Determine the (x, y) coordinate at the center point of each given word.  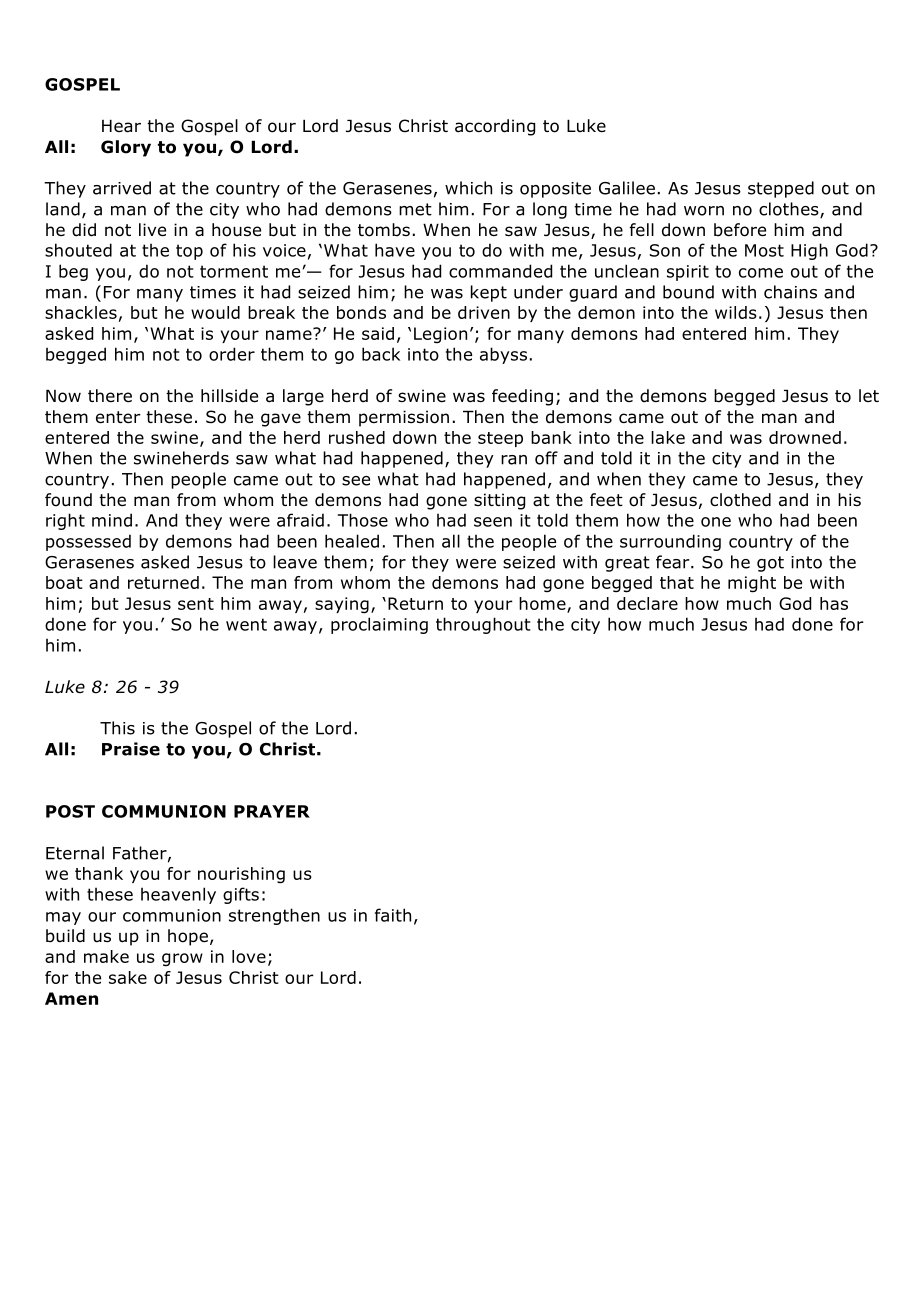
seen (493, 522)
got (770, 564)
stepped (781, 189)
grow (182, 960)
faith (393, 915)
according (495, 127)
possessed (88, 542)
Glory (126, 148)
